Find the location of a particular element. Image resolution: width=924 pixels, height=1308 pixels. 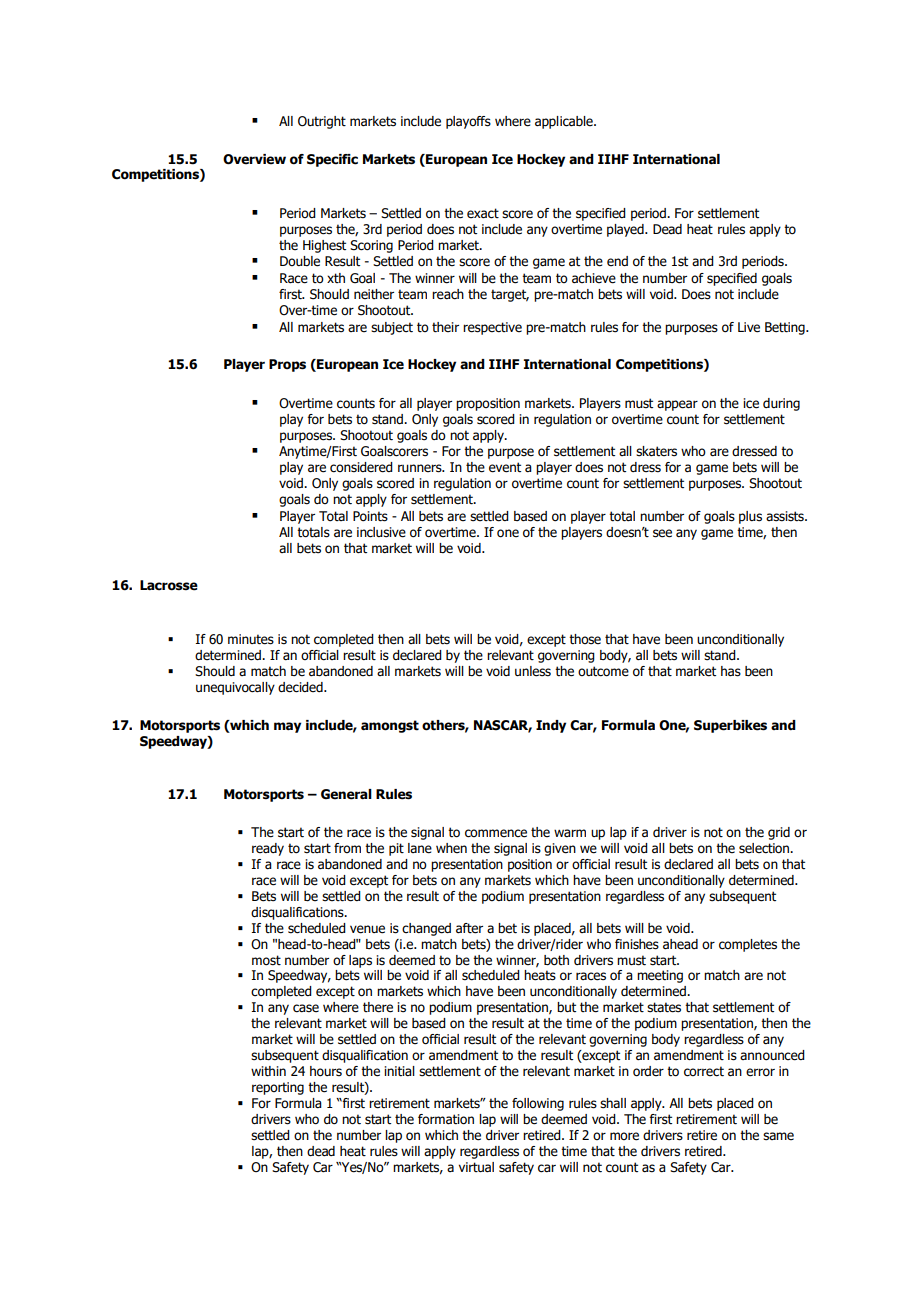

formation is located at coordinates (446, 1119).
